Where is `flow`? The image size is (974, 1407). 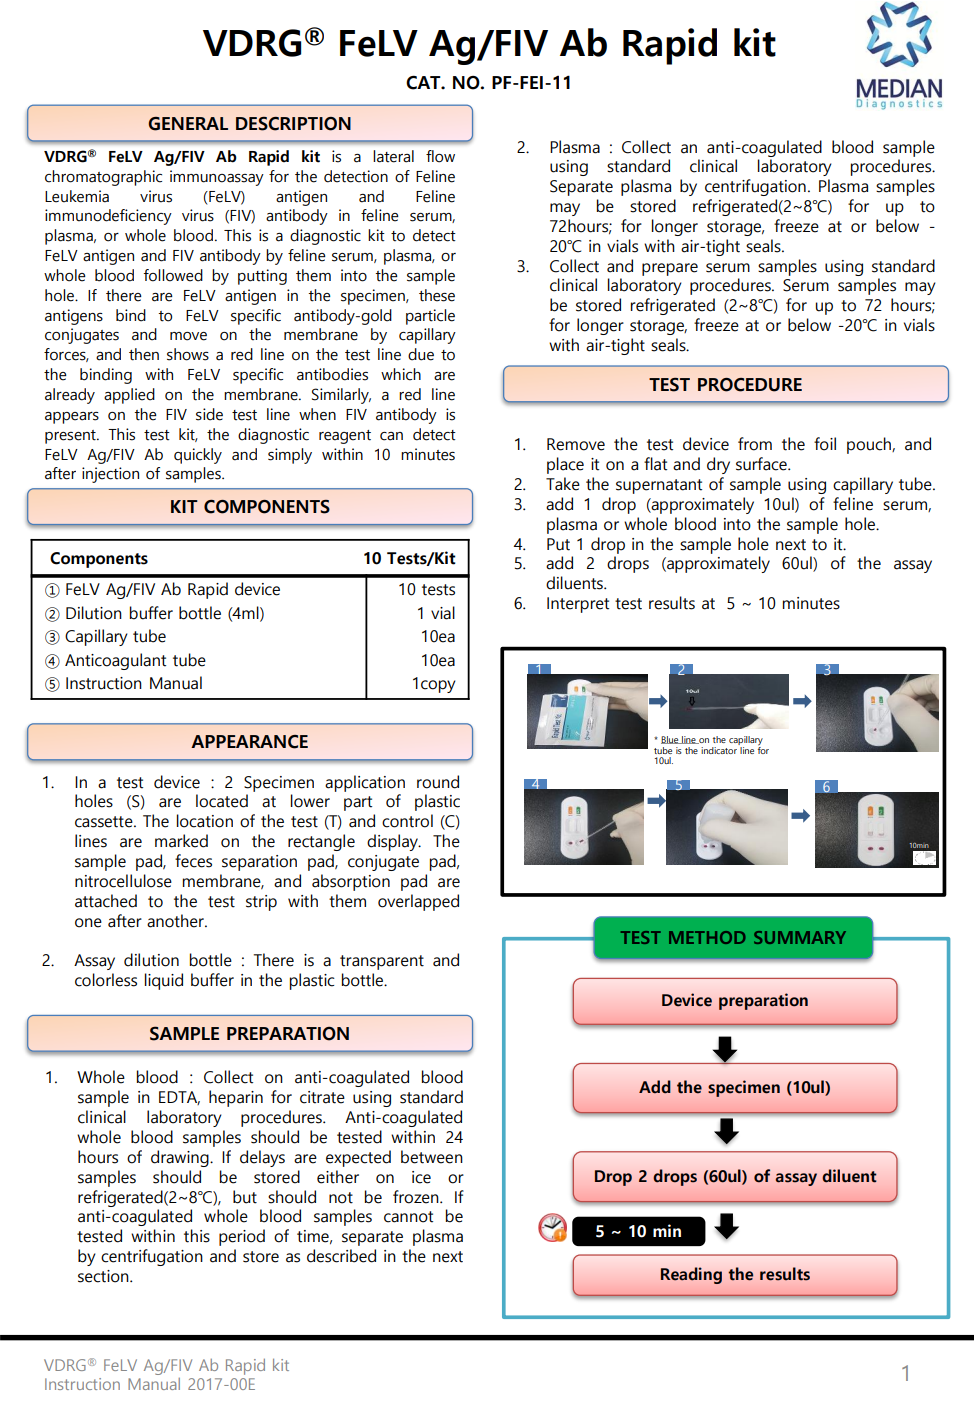
flow is located at coordinates (440, 156).
